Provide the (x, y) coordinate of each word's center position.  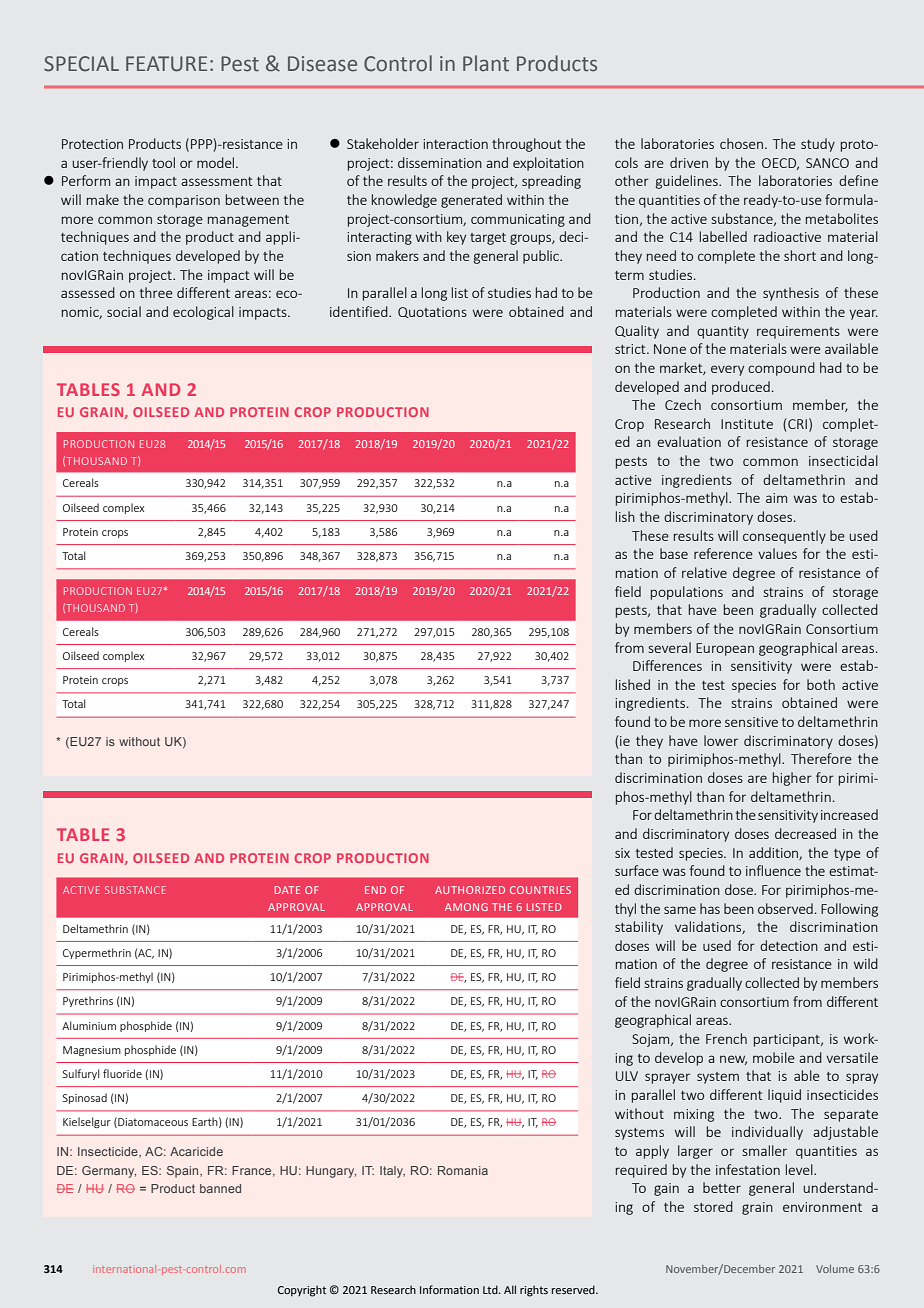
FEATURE (166, 64)
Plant (486, 63)
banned (220, 1188)
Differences (667, 665)
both (821, 684)
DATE (287, 890)
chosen (741, 143)
